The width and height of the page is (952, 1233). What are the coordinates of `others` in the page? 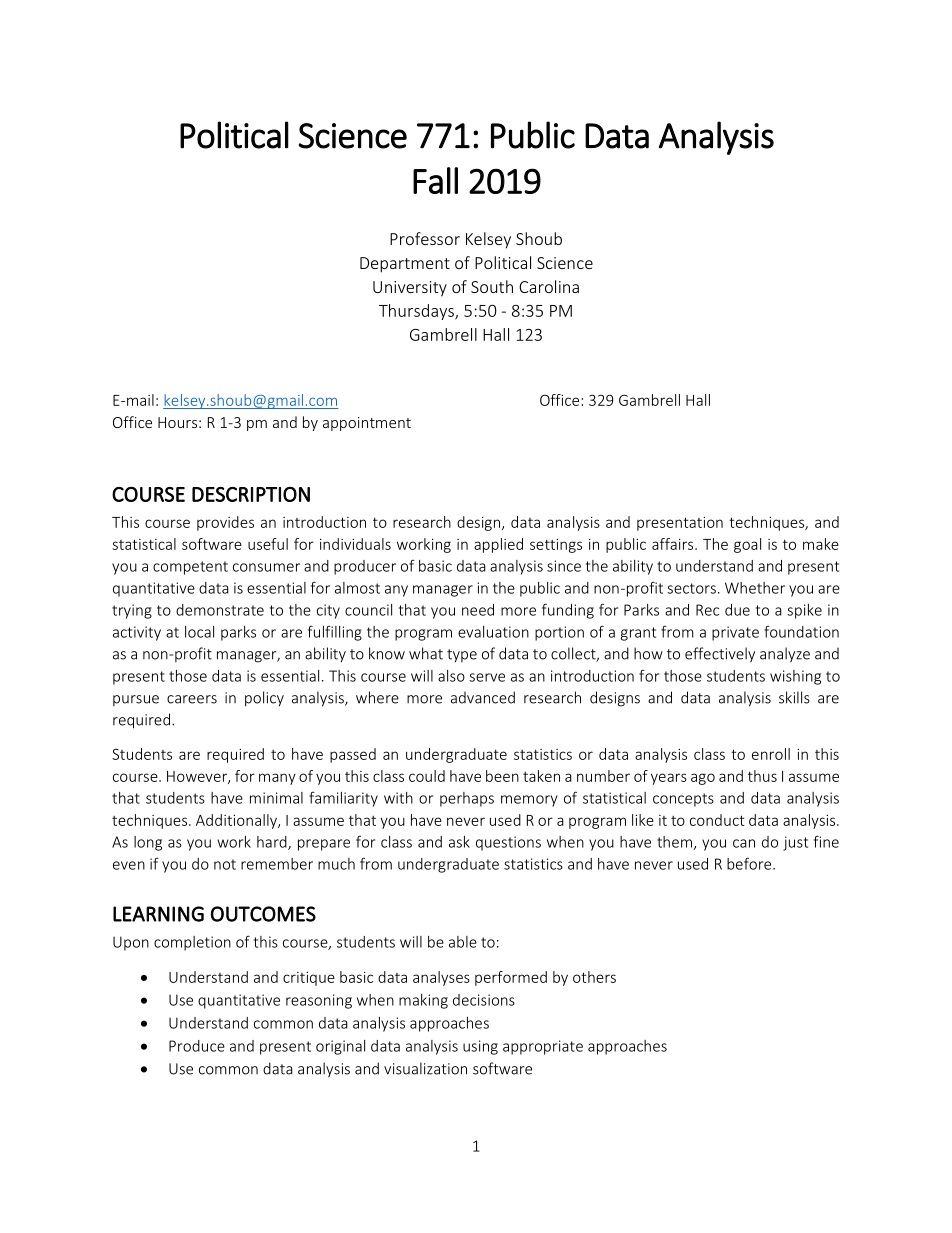 It's located at (594, 977).
